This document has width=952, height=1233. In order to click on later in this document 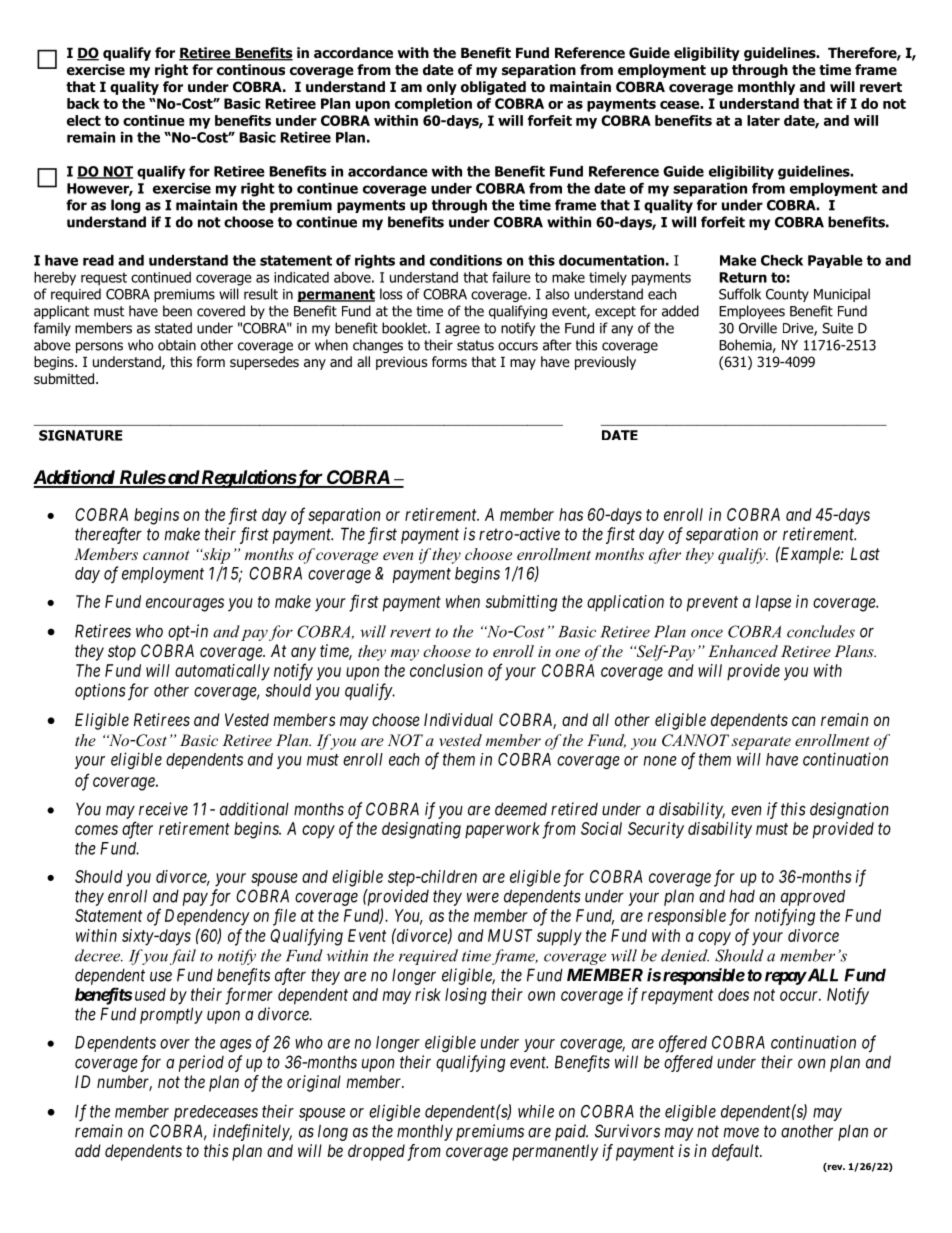, I will do `click(763, 120)`.
